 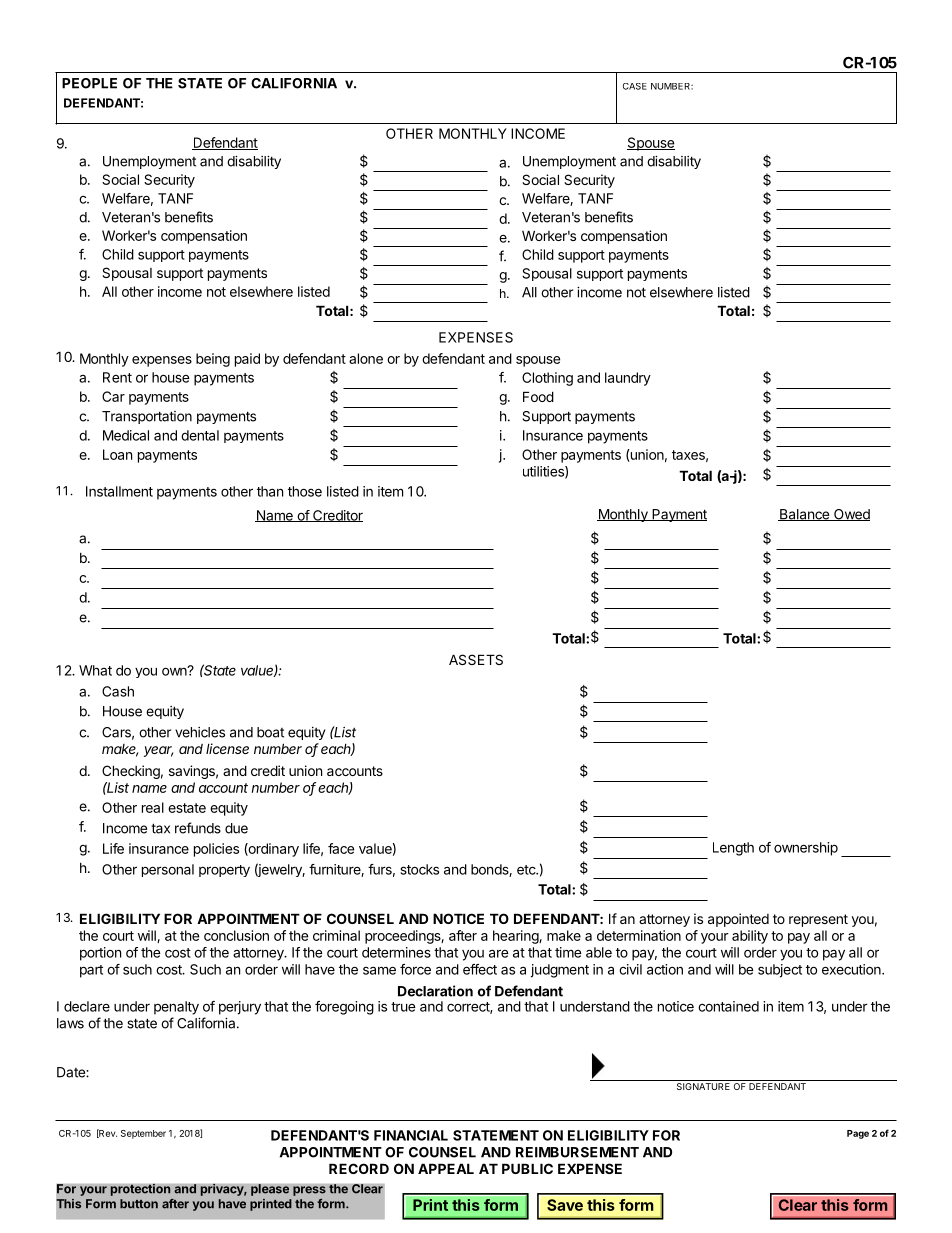 What do you see at coordinates (703, 1086) in the screenshot?
I see `SIGNATURE` at bounding box center [703, 1086].
